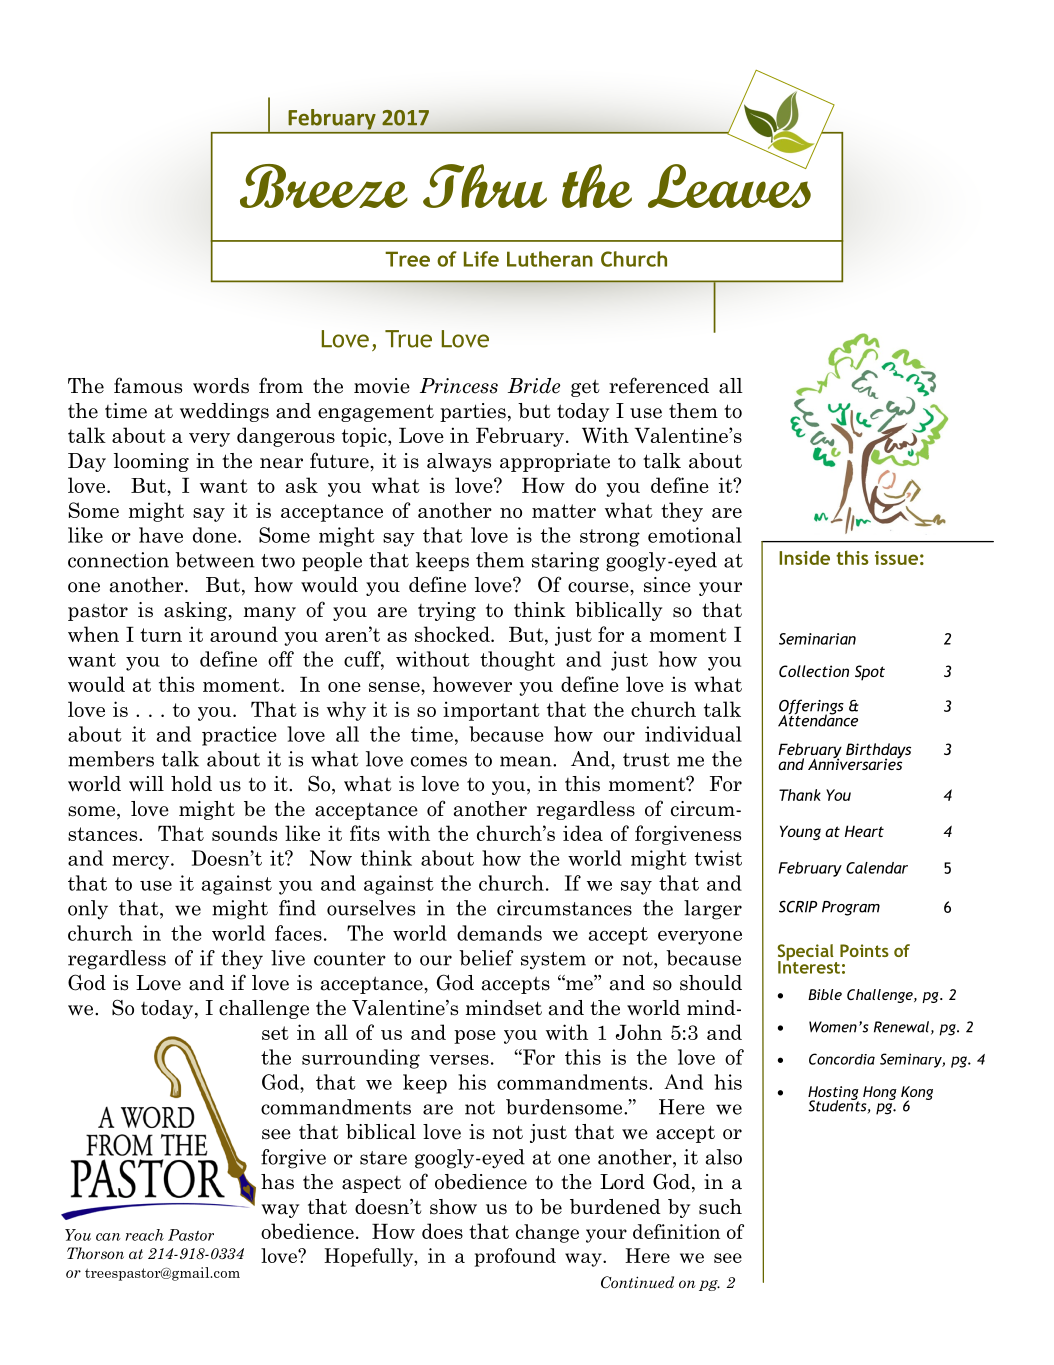 The image size is (1054, 1365). I want to click on reach, so click(144, 1235).
